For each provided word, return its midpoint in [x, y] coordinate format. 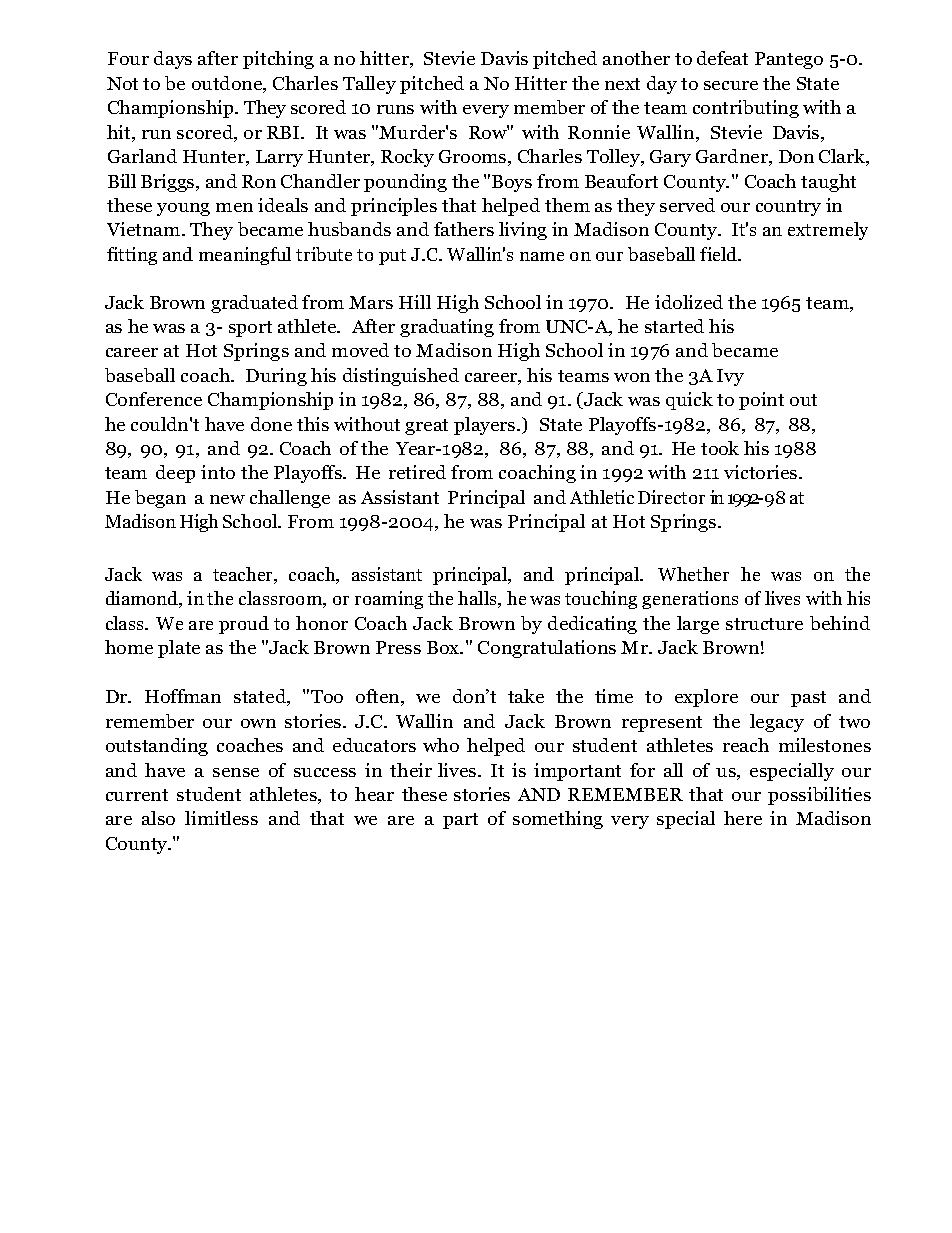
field [720, 254]
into [218, 472]
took [720, 448]
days [173, 60]
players [486, 426]
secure [731, 85]
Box [444, 647]
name [542, 256]
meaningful [245, 256]
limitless [221, 818]
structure [764, 624]
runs [395, 109]
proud [244, 625]
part [460, 821]
